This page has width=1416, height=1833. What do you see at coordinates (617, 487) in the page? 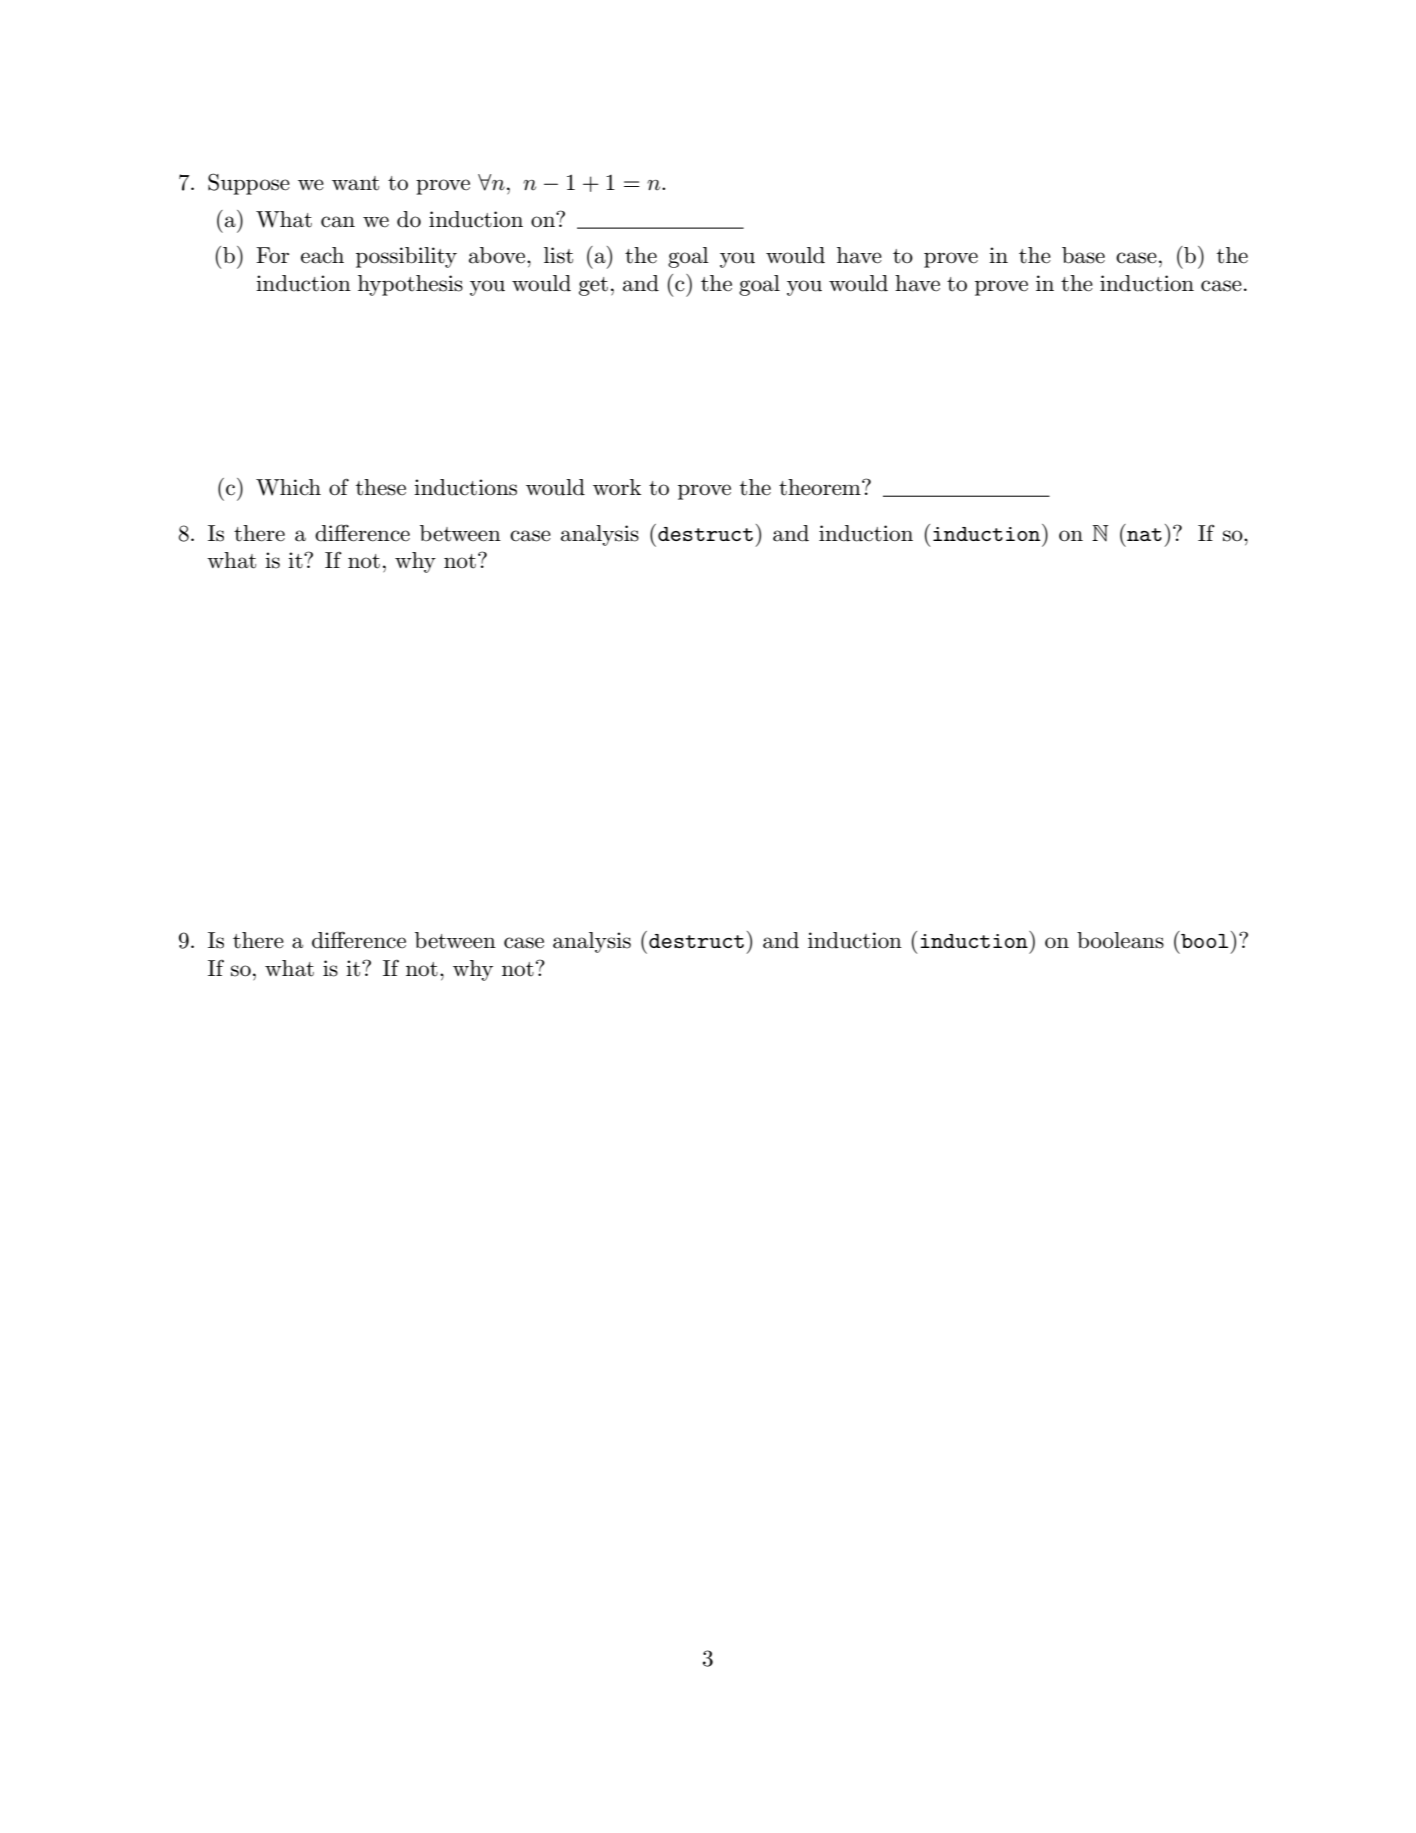
I see `work` at bounding box center [617, 487].
